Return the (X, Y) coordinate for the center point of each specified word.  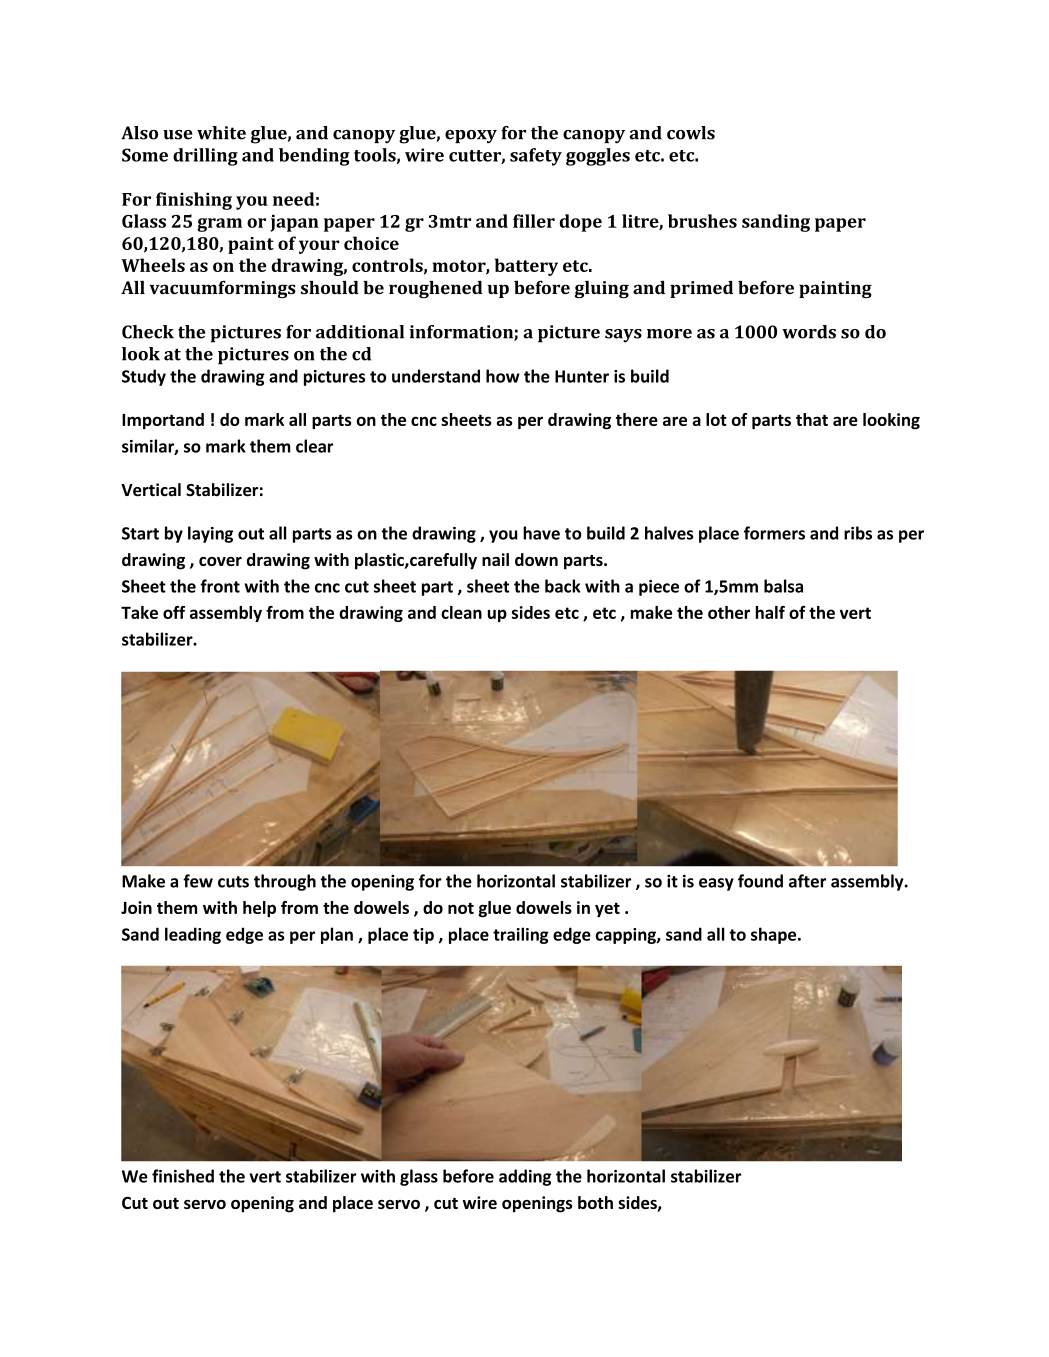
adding (525, 1177)
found (760, 881)
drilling (205, 157)
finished (183, 1176)
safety (536, 157)
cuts (233, 882)
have (541, 533)
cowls (691, 133)
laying (210, 534)
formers (774, 533)
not (461, 908)
